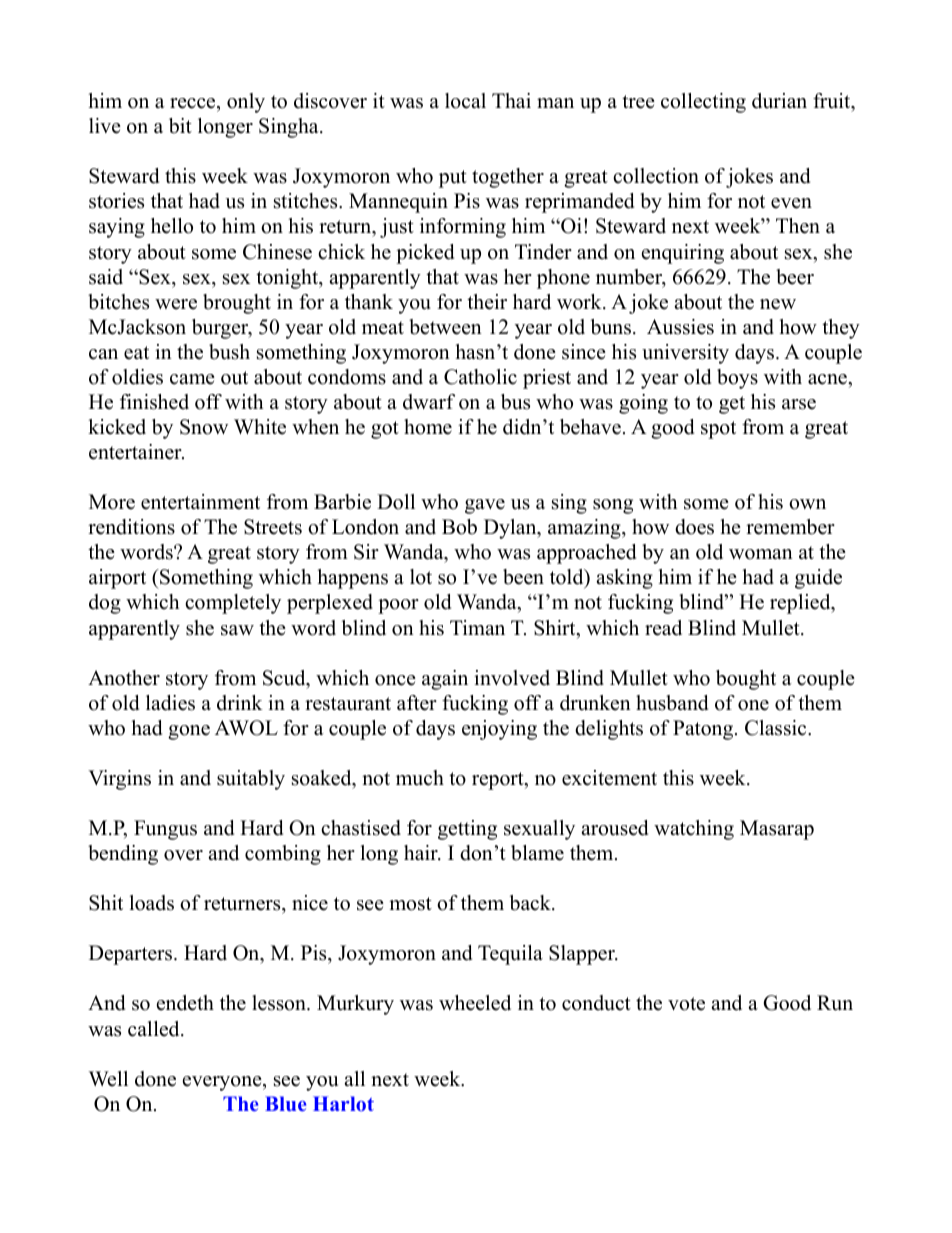 This screenshot has width=952, height=1233. I want to click on been, so click(523, 577).
